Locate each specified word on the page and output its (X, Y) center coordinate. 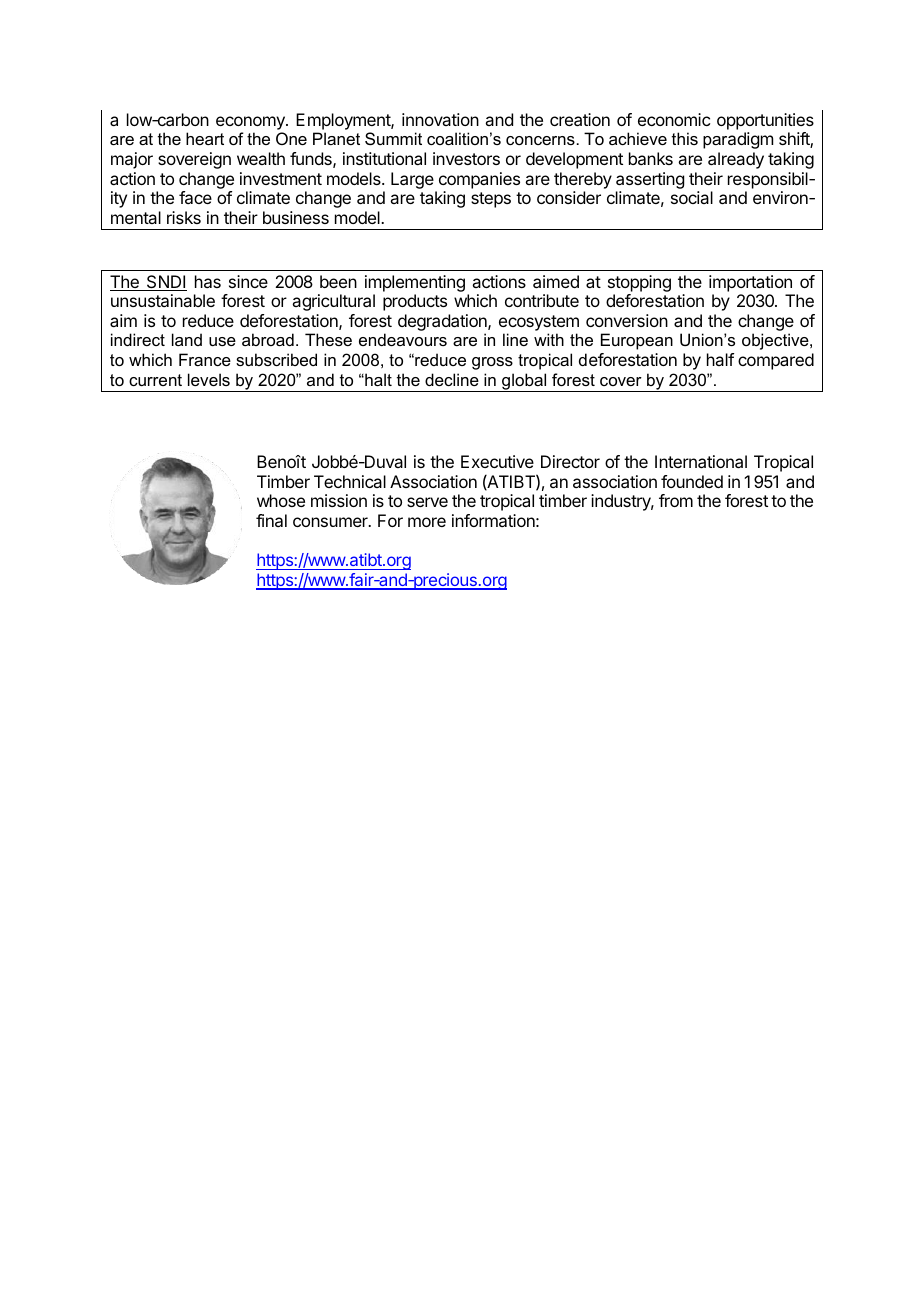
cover (621, 381)
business (296, 217)
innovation (440, 119)
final (271, 520)
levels (209, 379)
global (524, 382)
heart (205, 138)
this (685, 138)
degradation (443, 322)
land (187, 339)
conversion (627, 320)
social (692, 197)
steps (491, 200)
